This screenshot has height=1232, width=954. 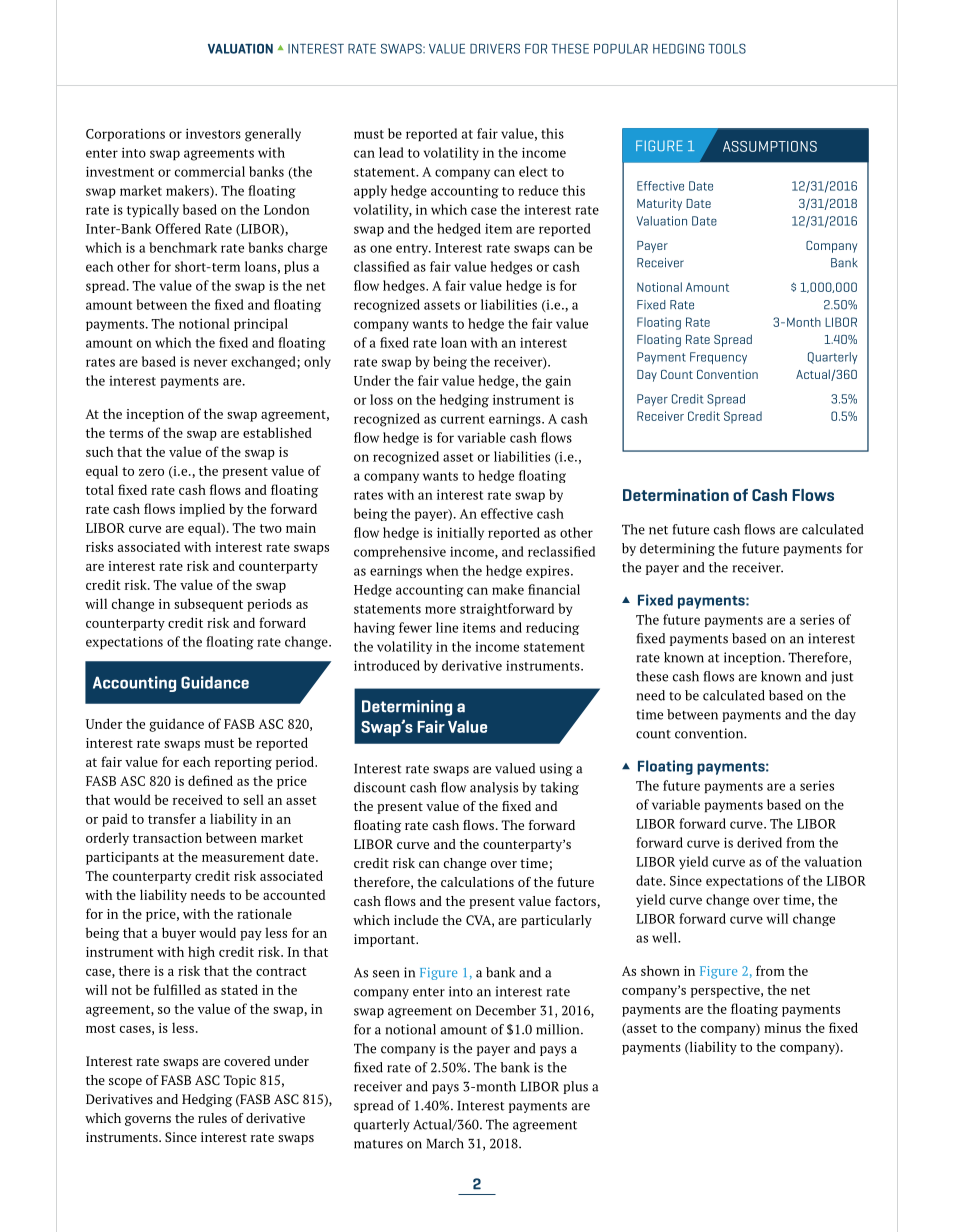 I want to click on rules, so click(x=212, y=1118).
